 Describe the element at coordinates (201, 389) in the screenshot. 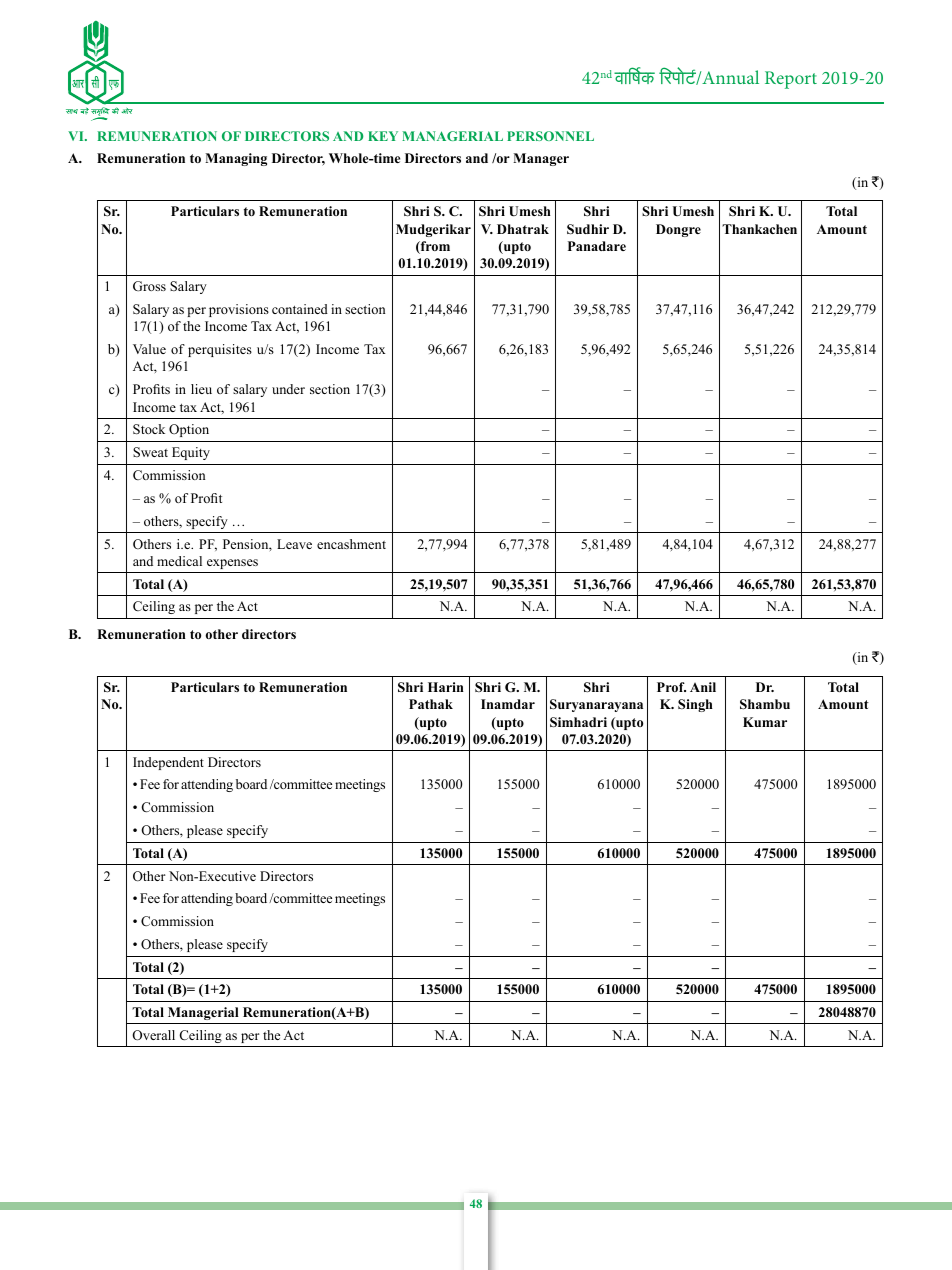

I see `lieu` at that location.
